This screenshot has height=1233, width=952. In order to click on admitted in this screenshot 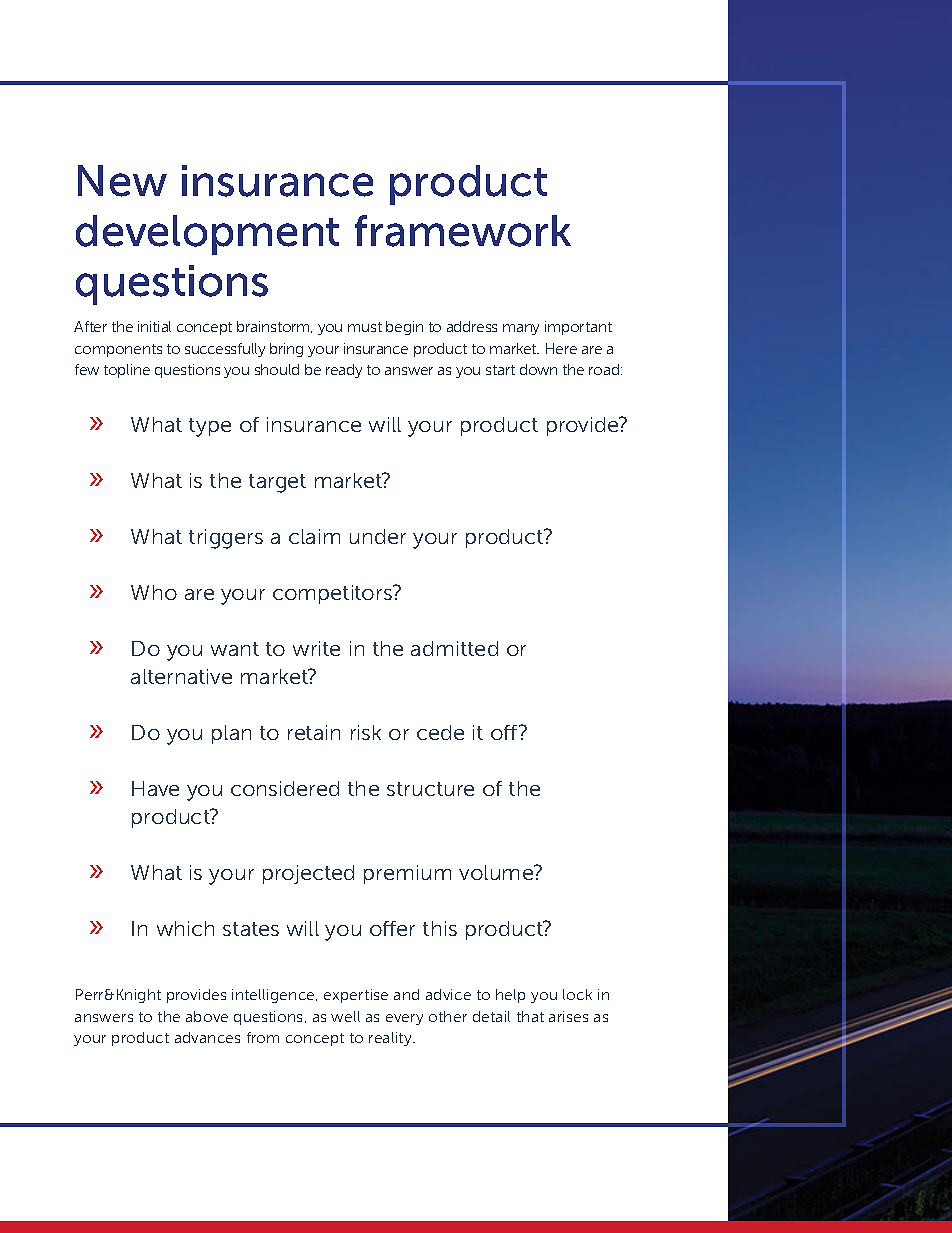, I will do `click(454, 648)`.
